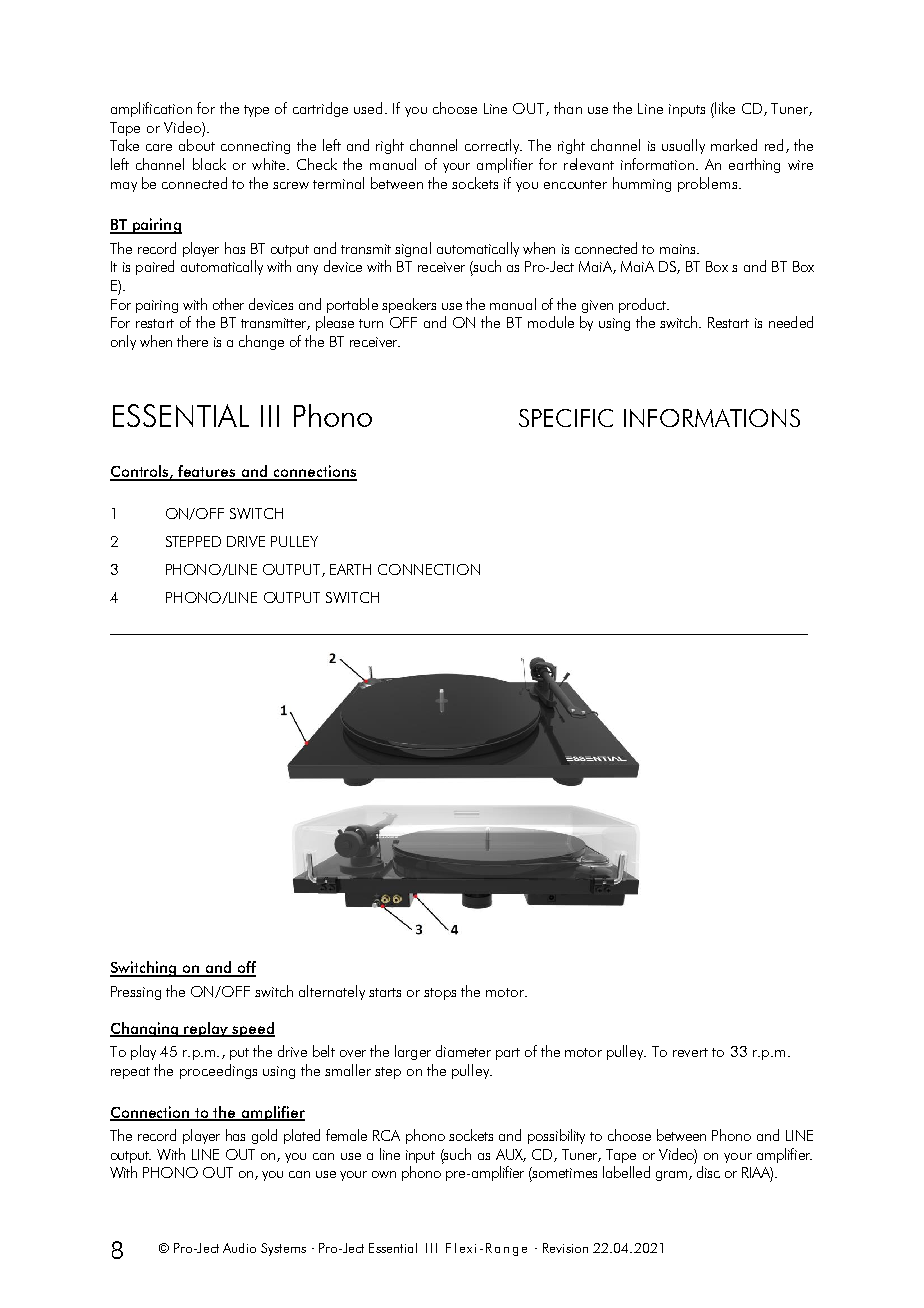 The width and height of the screenshot is (924, 1308). I want to click on about, so click(197, 145).
